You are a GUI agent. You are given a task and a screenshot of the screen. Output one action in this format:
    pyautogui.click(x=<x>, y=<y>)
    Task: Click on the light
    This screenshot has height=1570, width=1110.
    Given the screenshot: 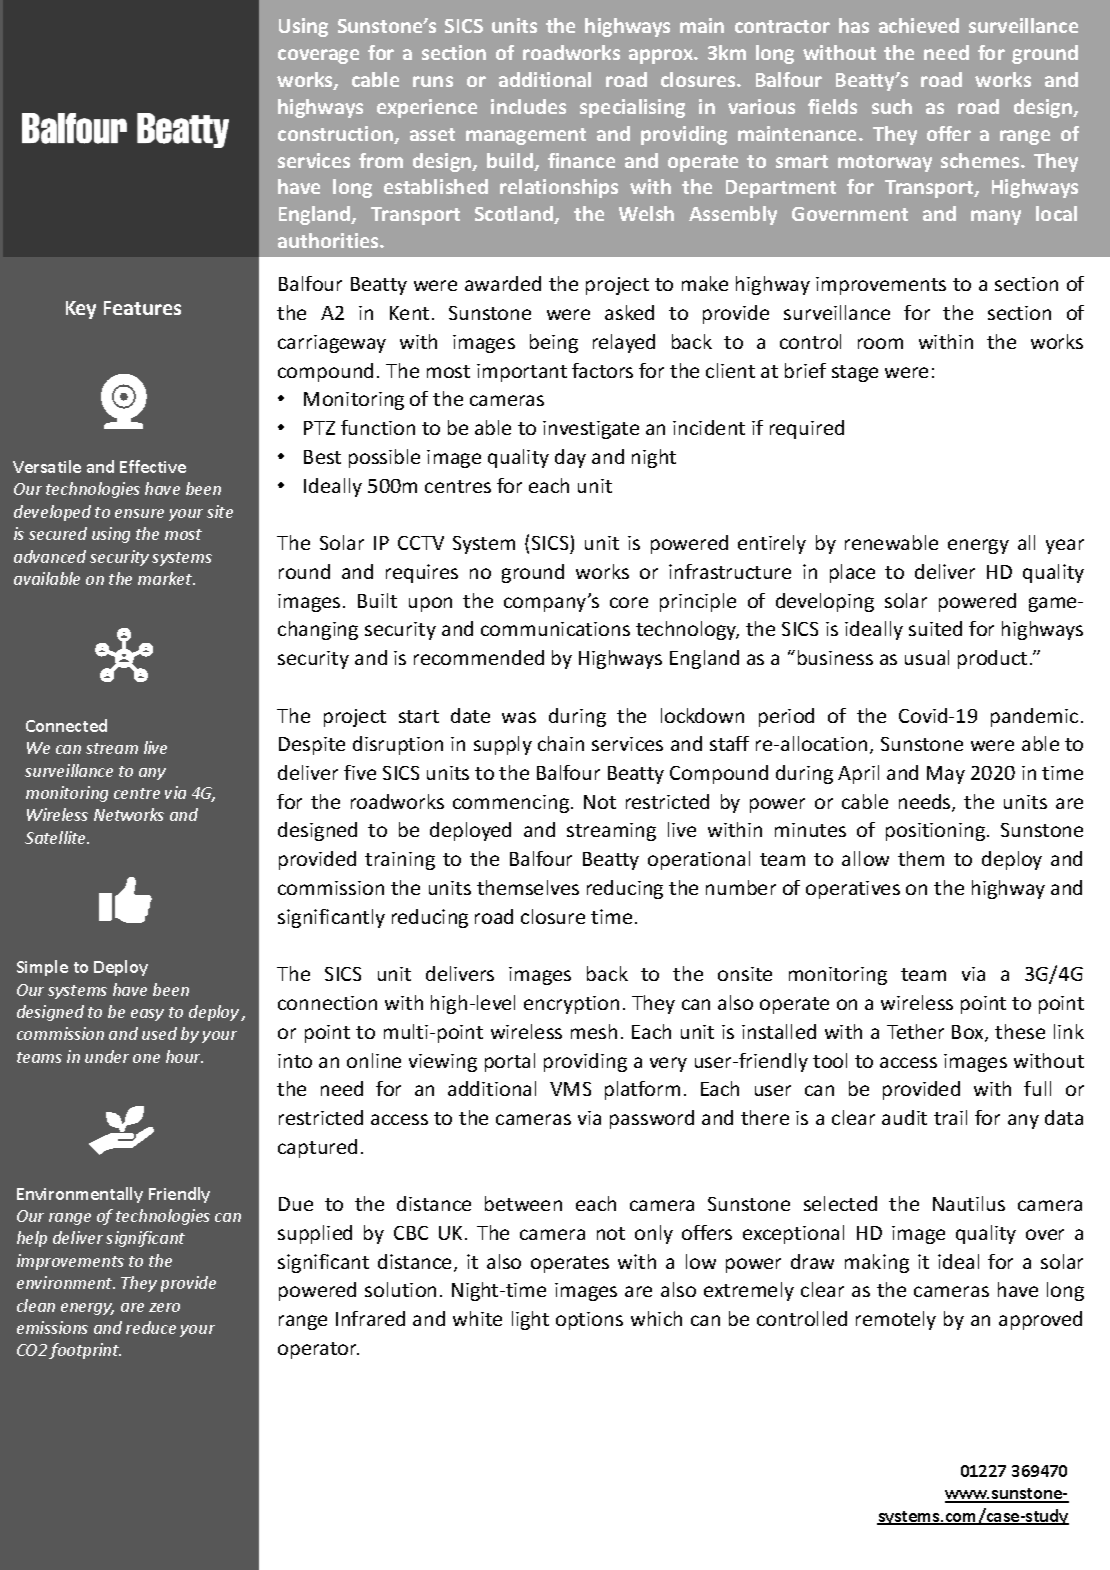 What is the action you would take?
    pyautogui.click(x=530, y=1320)
